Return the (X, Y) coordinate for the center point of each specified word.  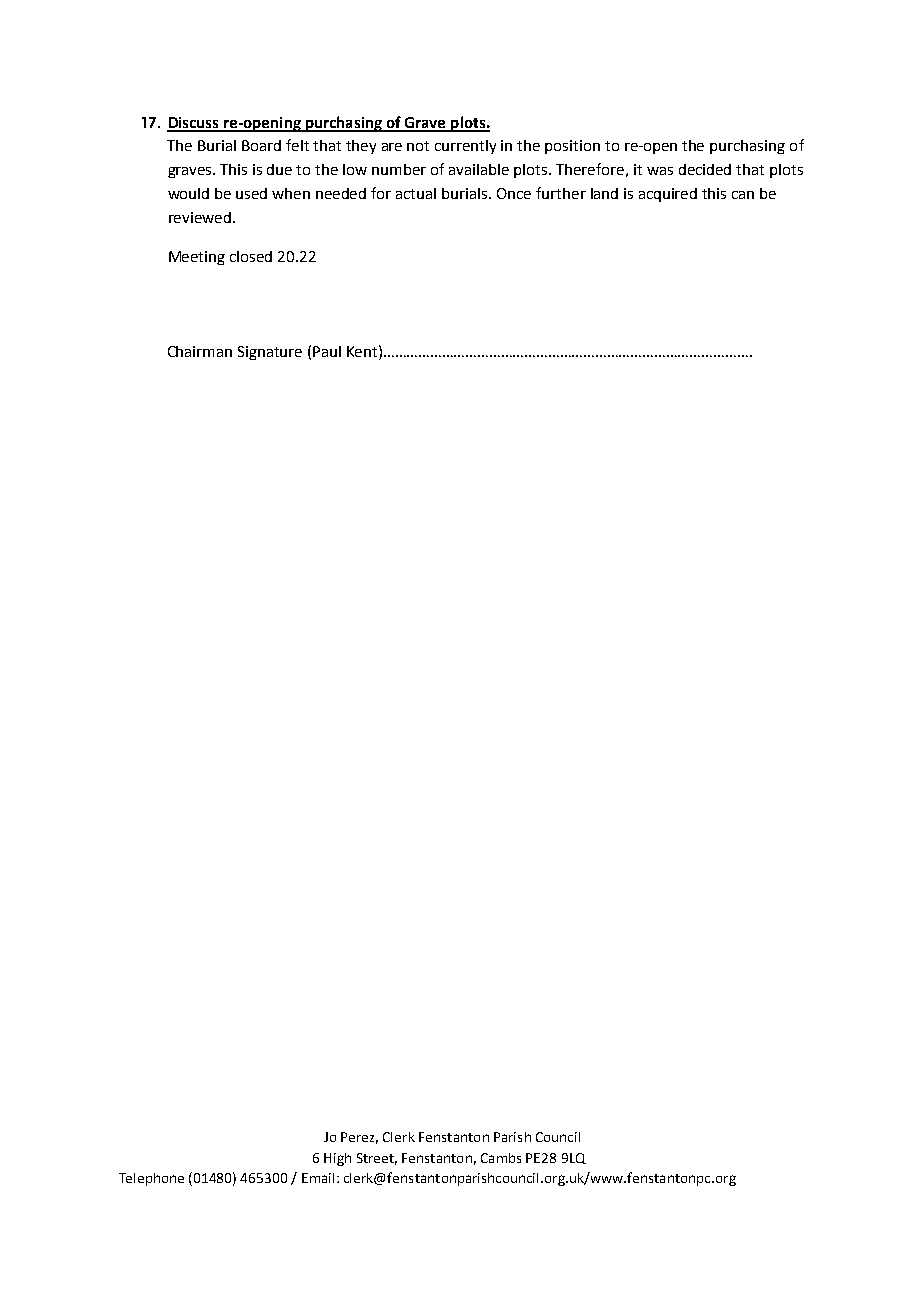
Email (318, 1178)
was (660, 171)
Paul (327, 351)
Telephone (151, 1179)
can (743, 195)
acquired (668, 195)
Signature (270, 353)
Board (261, 145)
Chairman (200, 351)
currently (465, 147)
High (337, 1159)
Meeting (197, 258)
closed (251, 256)
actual (416, 193)
